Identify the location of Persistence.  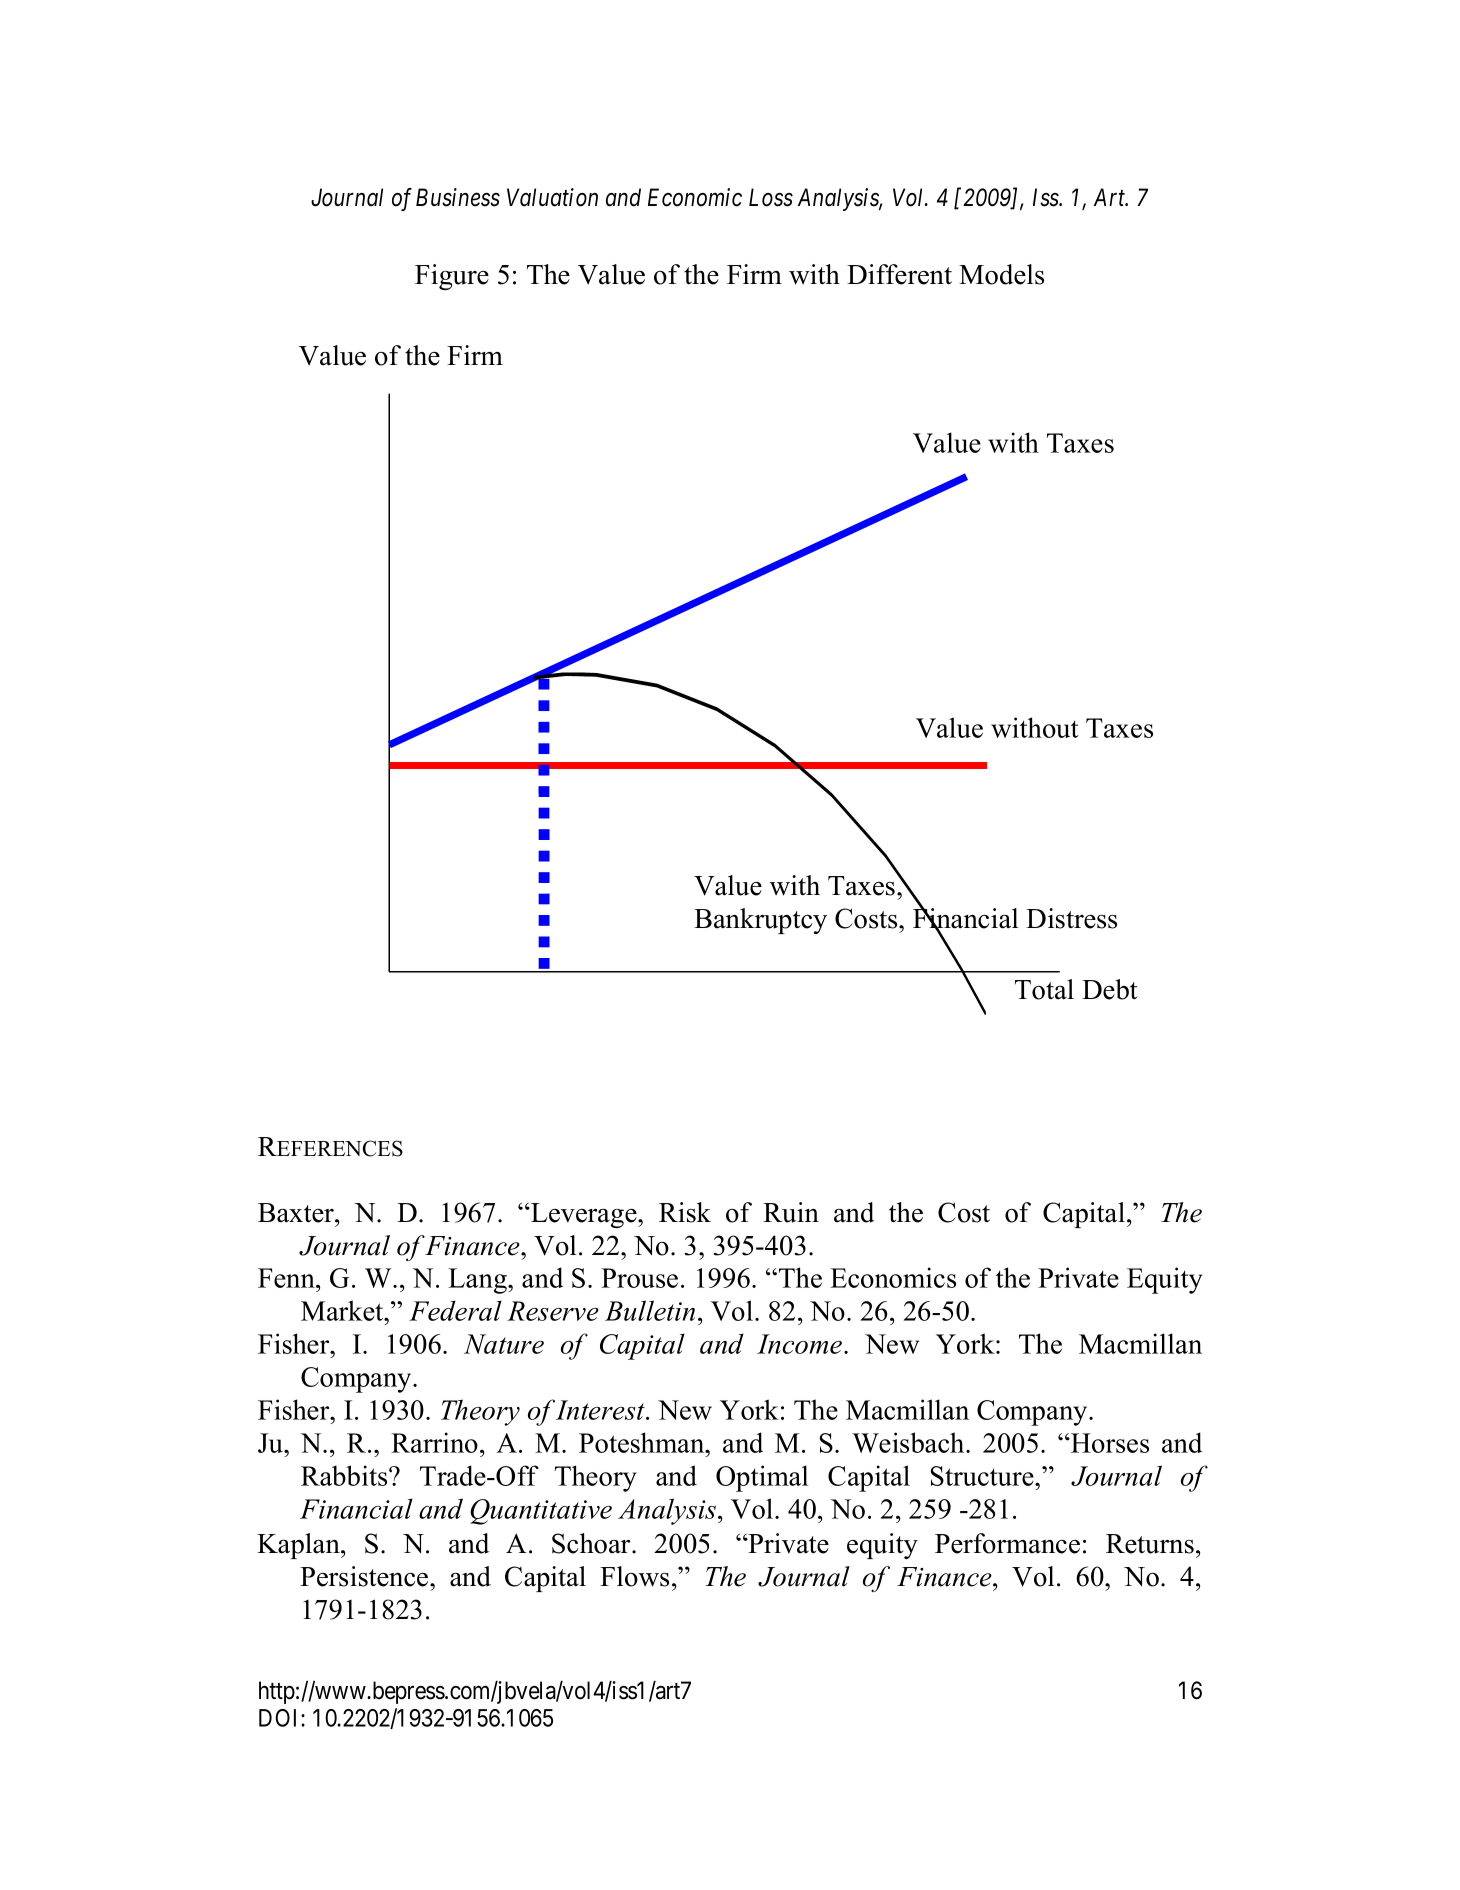
(365, 1576).
